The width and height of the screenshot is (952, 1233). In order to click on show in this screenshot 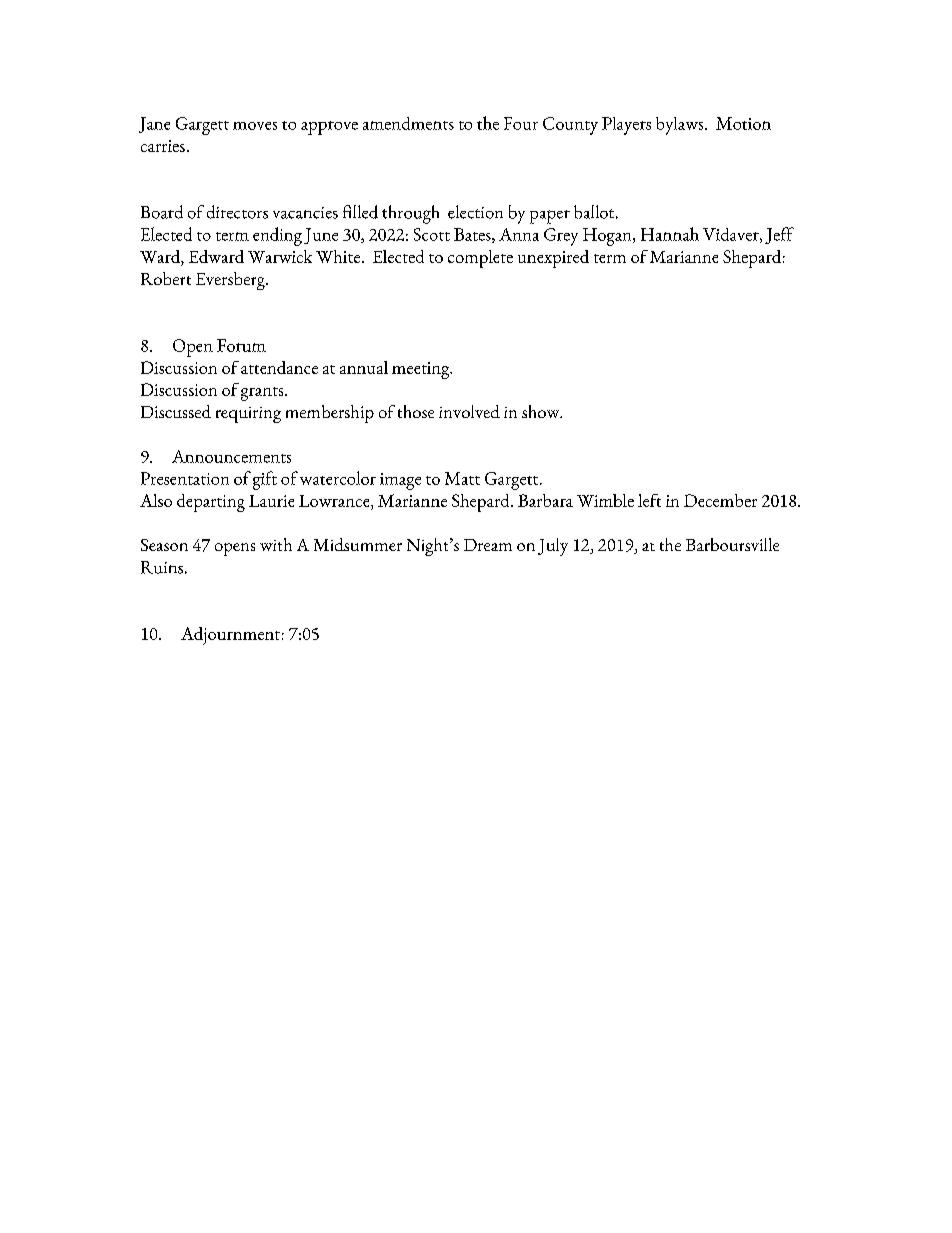, I will do `click(542, 411)`.
